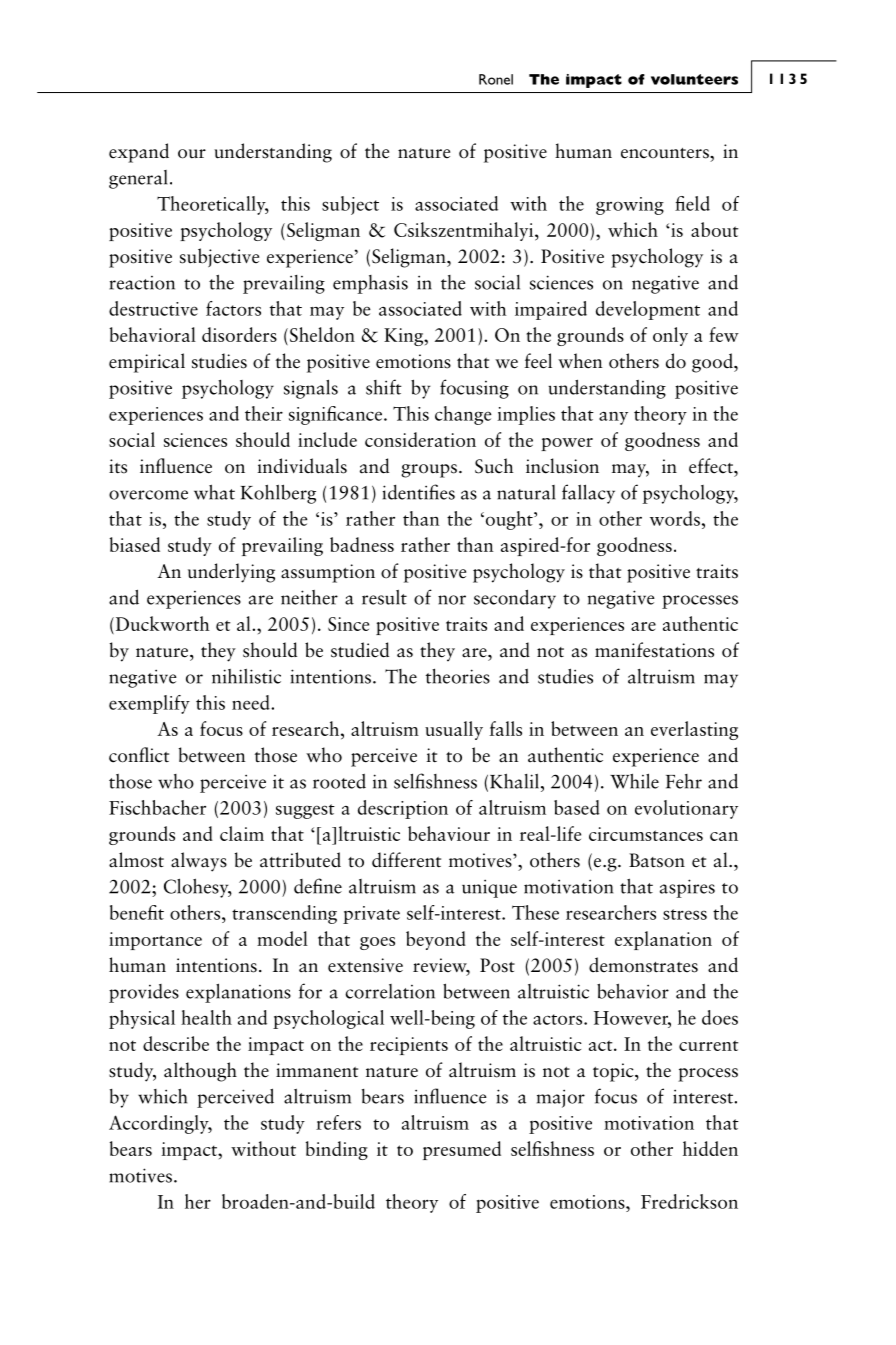  I want to click on description, so click(403, 809).
